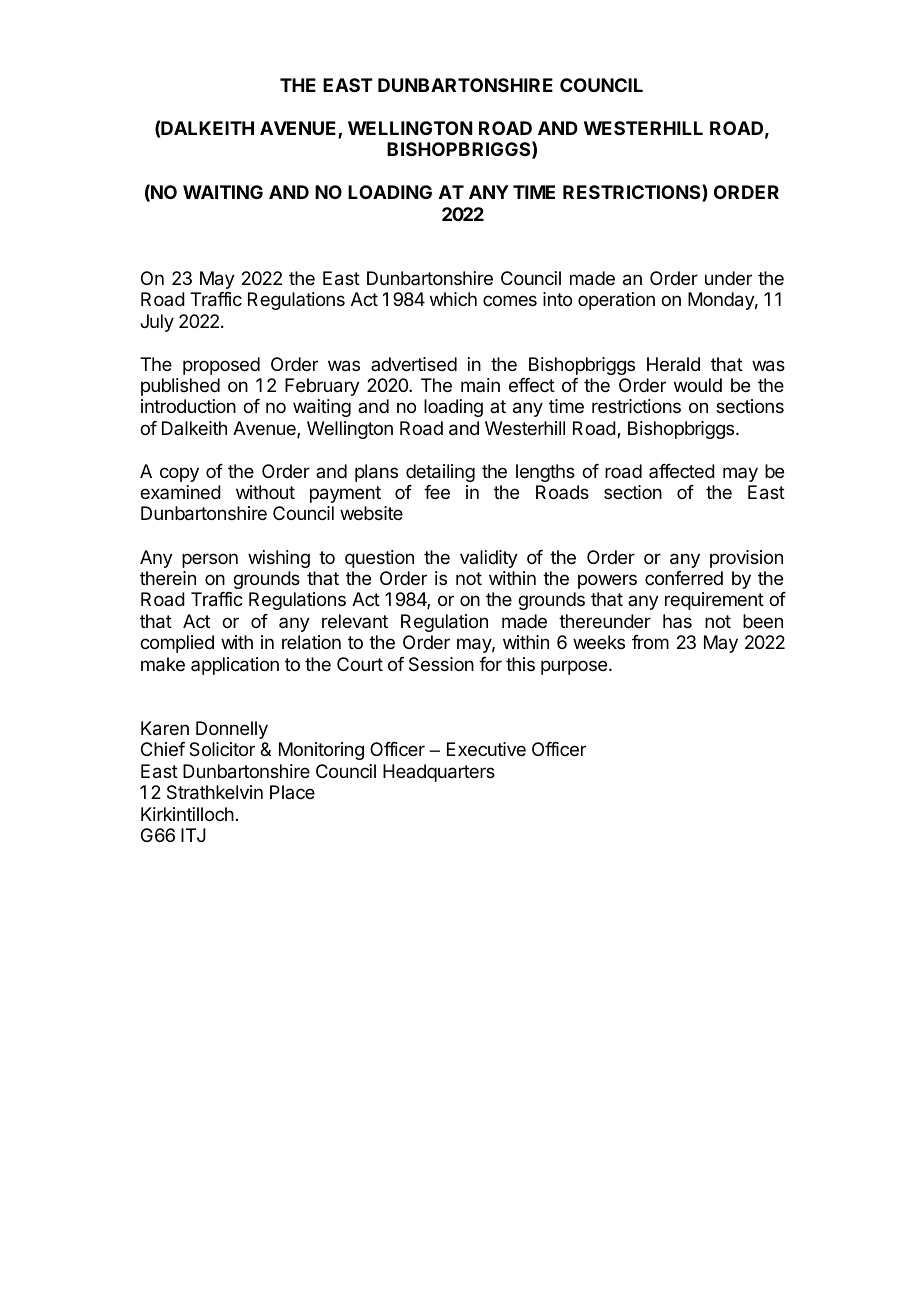 The width and height of the image is (924, 1308). I want to click on fee, so click(437, 492).
